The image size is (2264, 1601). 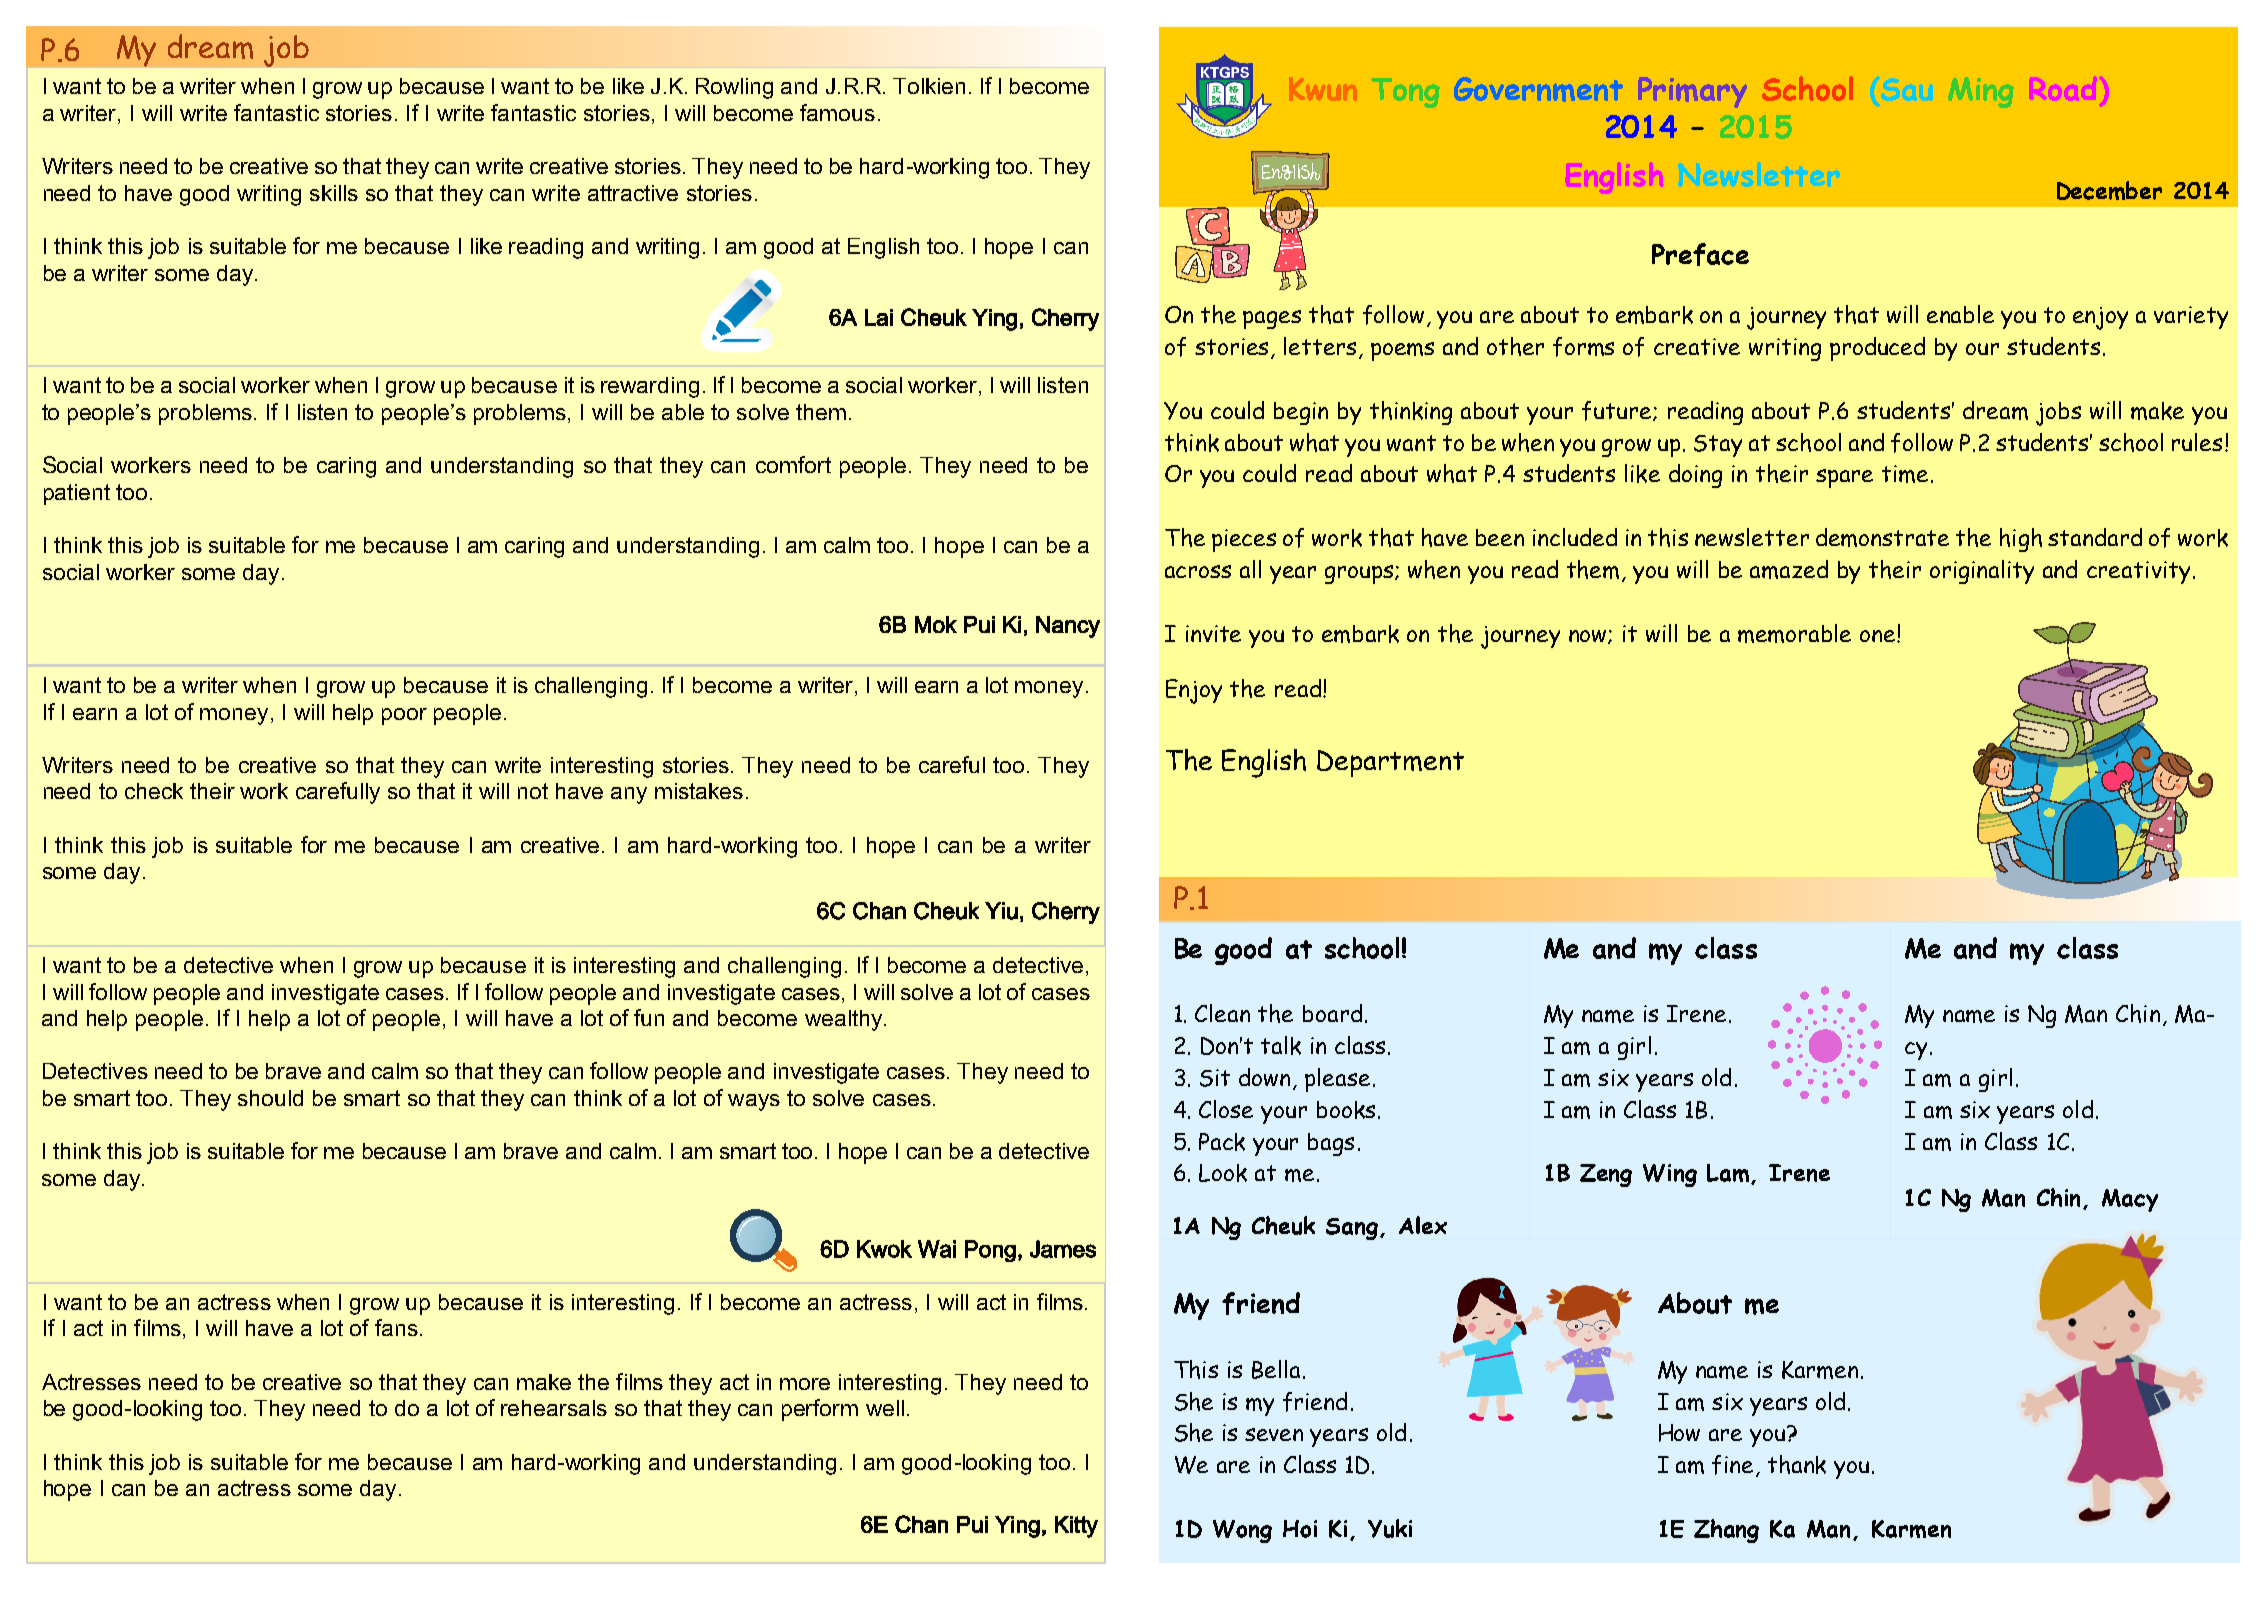 What do you see at coordinates (1981, 92) in the document?
I see `Ming` at bounding box center [1981, 92].
